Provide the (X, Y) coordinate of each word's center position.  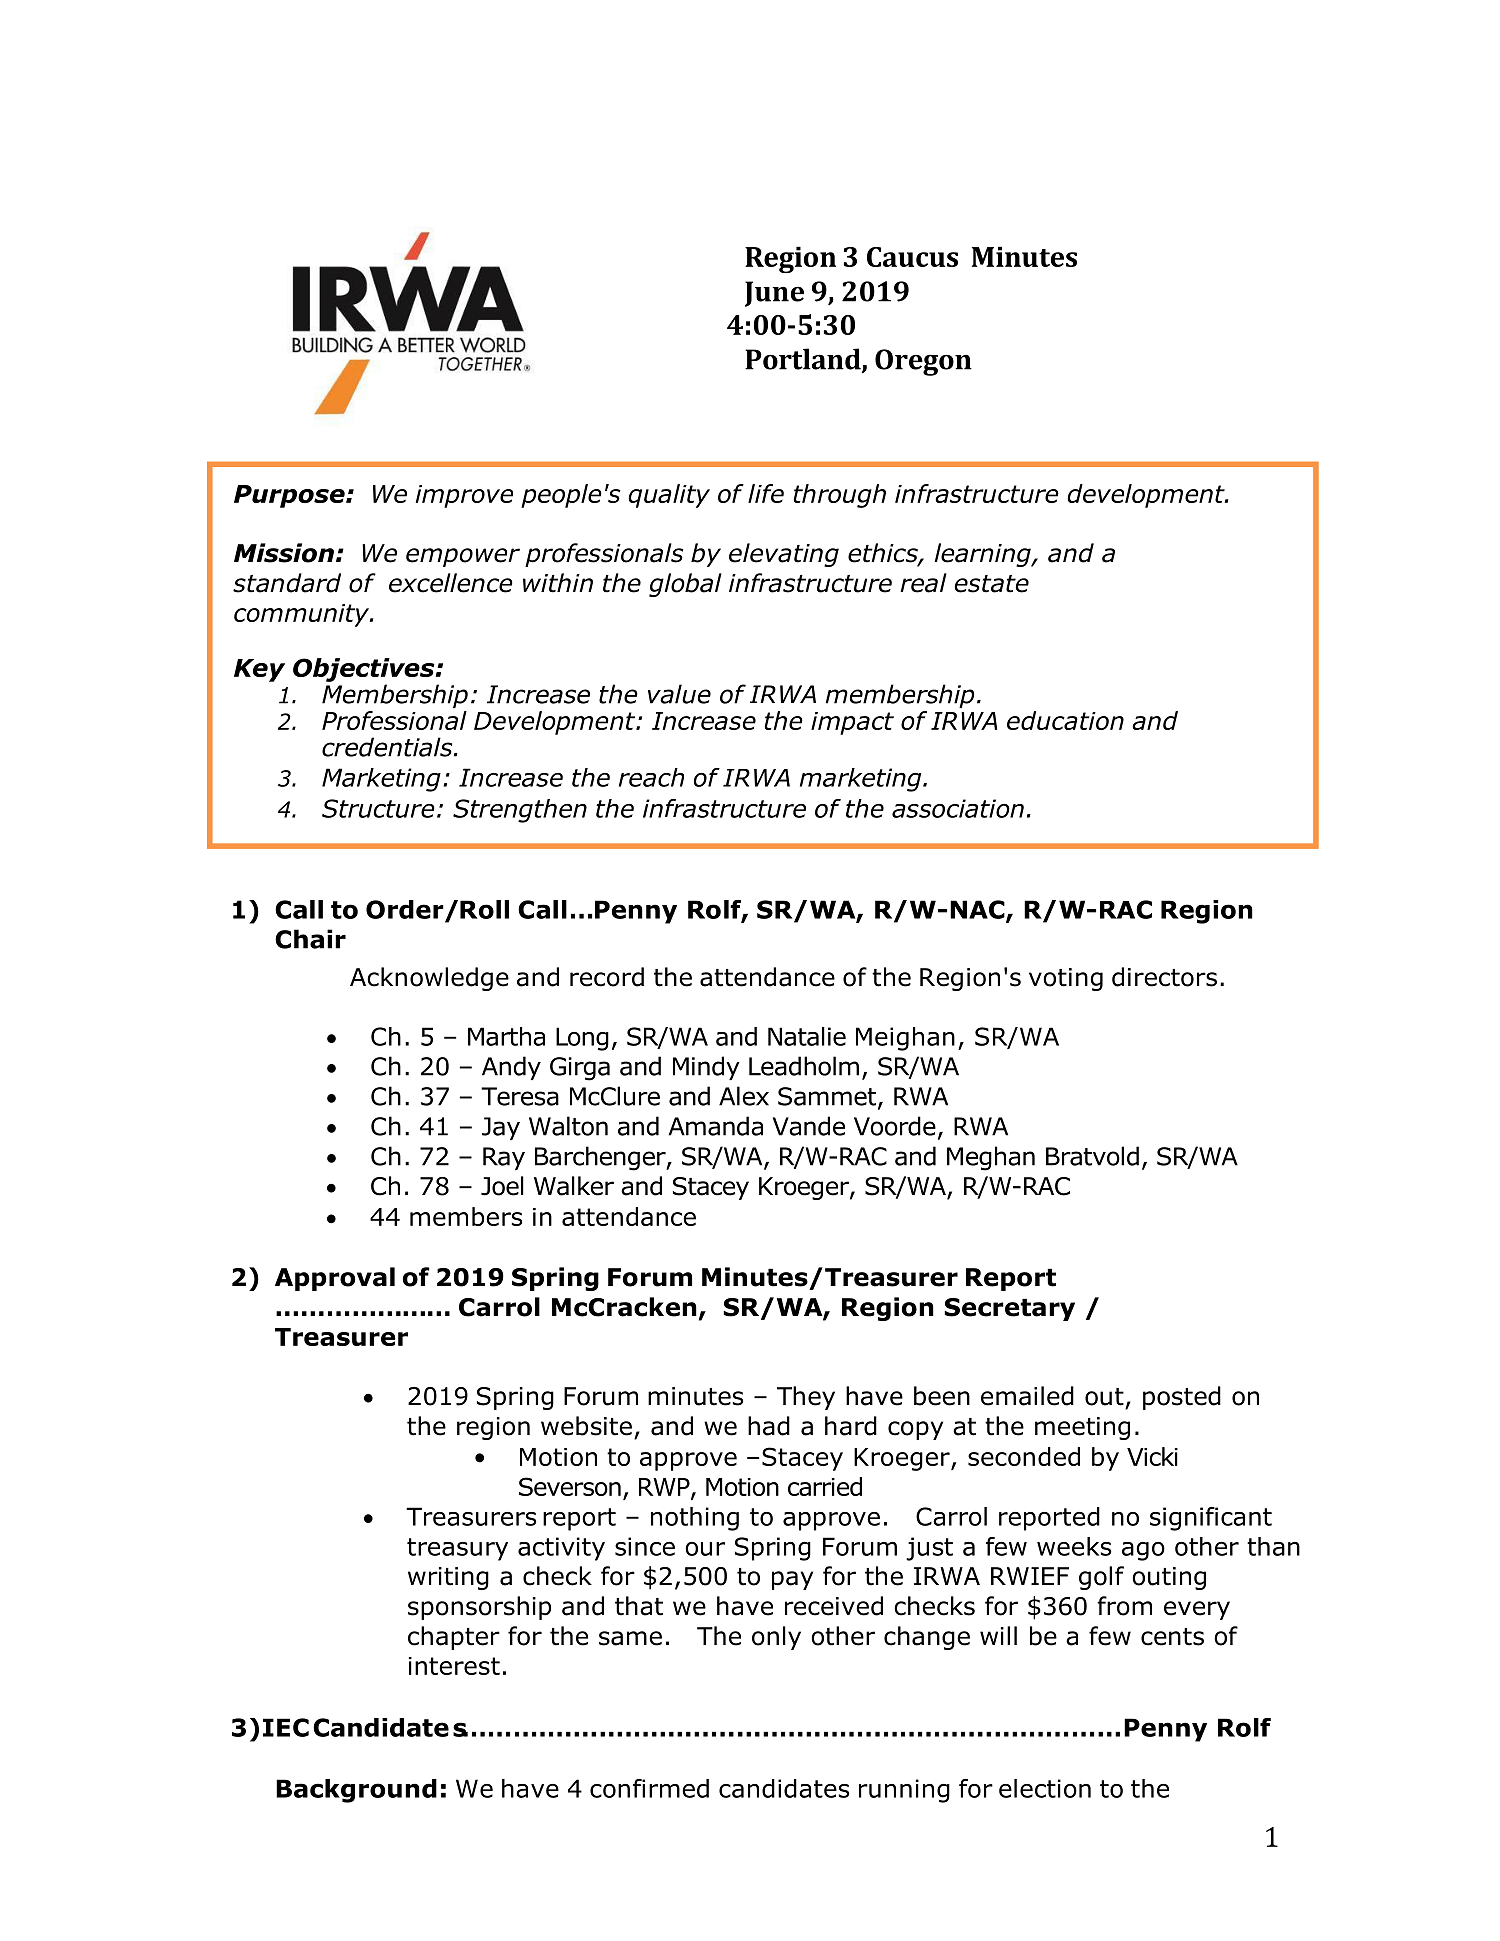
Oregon (923, 362)
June (774, 294)
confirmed (649, 1788)
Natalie (807, 1036)
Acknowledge (429, 979)
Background (356, 1791)
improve (464, 496)
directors (1164, 977)
